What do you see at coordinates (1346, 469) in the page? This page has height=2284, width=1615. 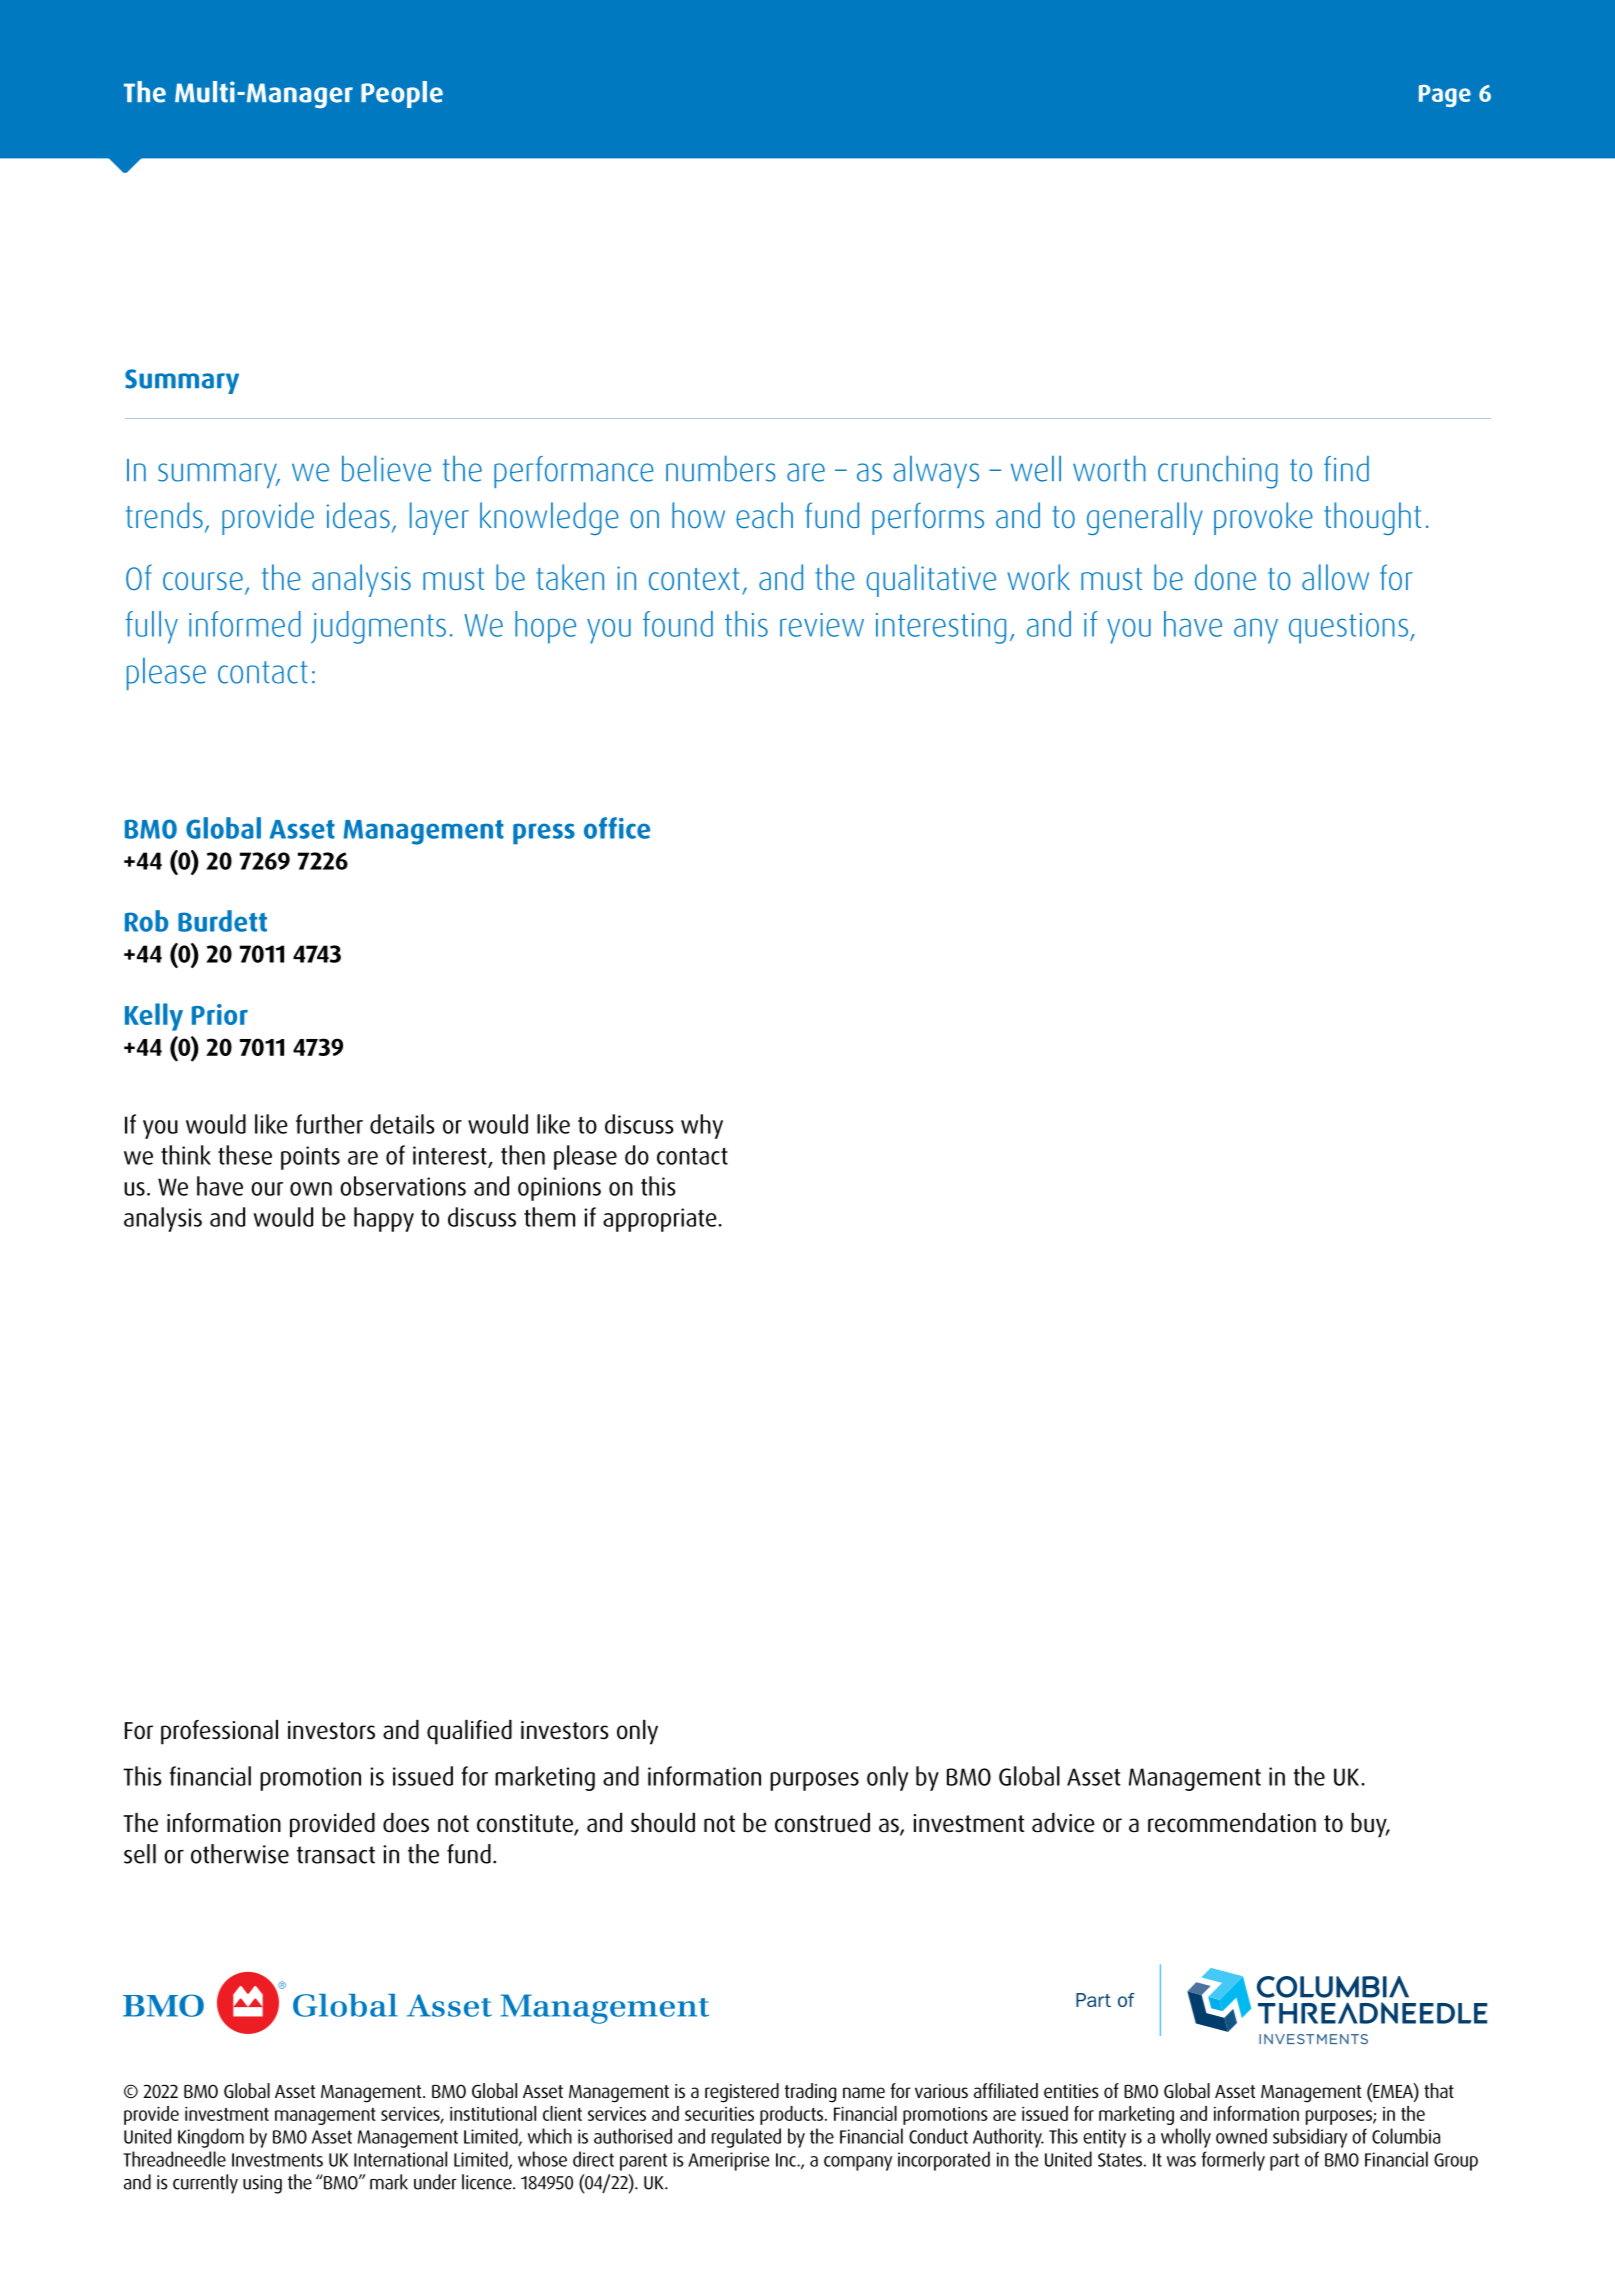 I see `find` at bounding box center [1346, 469].
